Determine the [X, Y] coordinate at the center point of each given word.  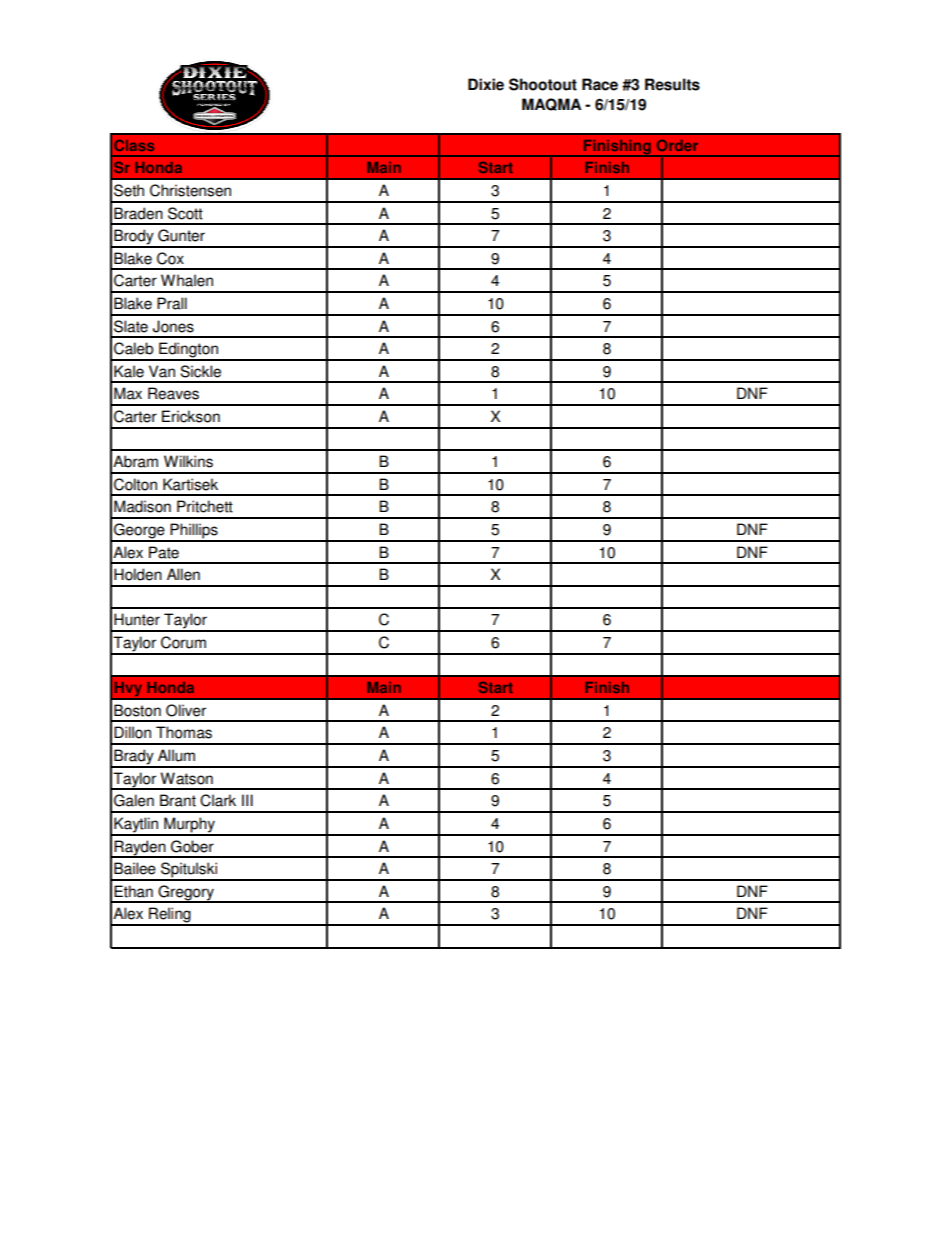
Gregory [186, 894]
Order [677, 145]
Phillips [194, 532]
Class [134, 145]
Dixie [486, 84]
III [247, 800]
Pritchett [205, 506]
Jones [173, 326]
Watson [186, 778]
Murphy [189, 826]
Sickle [200, 371]
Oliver [186, 710]
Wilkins [188, 461]
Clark [218, 800]
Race [600, 84]
